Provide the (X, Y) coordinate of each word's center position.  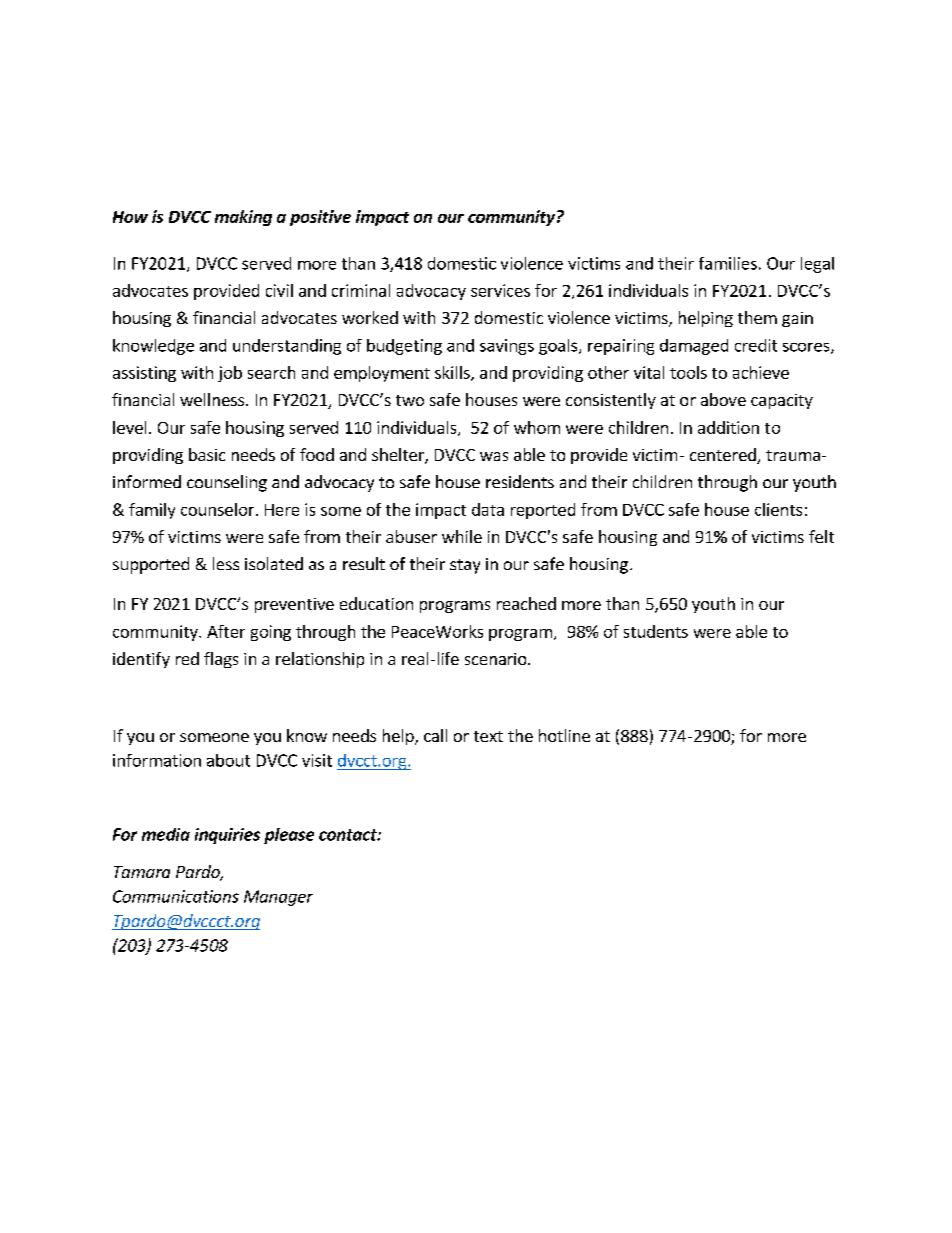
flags (221, 660)
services (500, 290)
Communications (176, 896)
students (656, 631)
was (494, 456)
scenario (497, 659)
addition (728, 427)
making (243, 218)
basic (207, 454)
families (728, 263)
